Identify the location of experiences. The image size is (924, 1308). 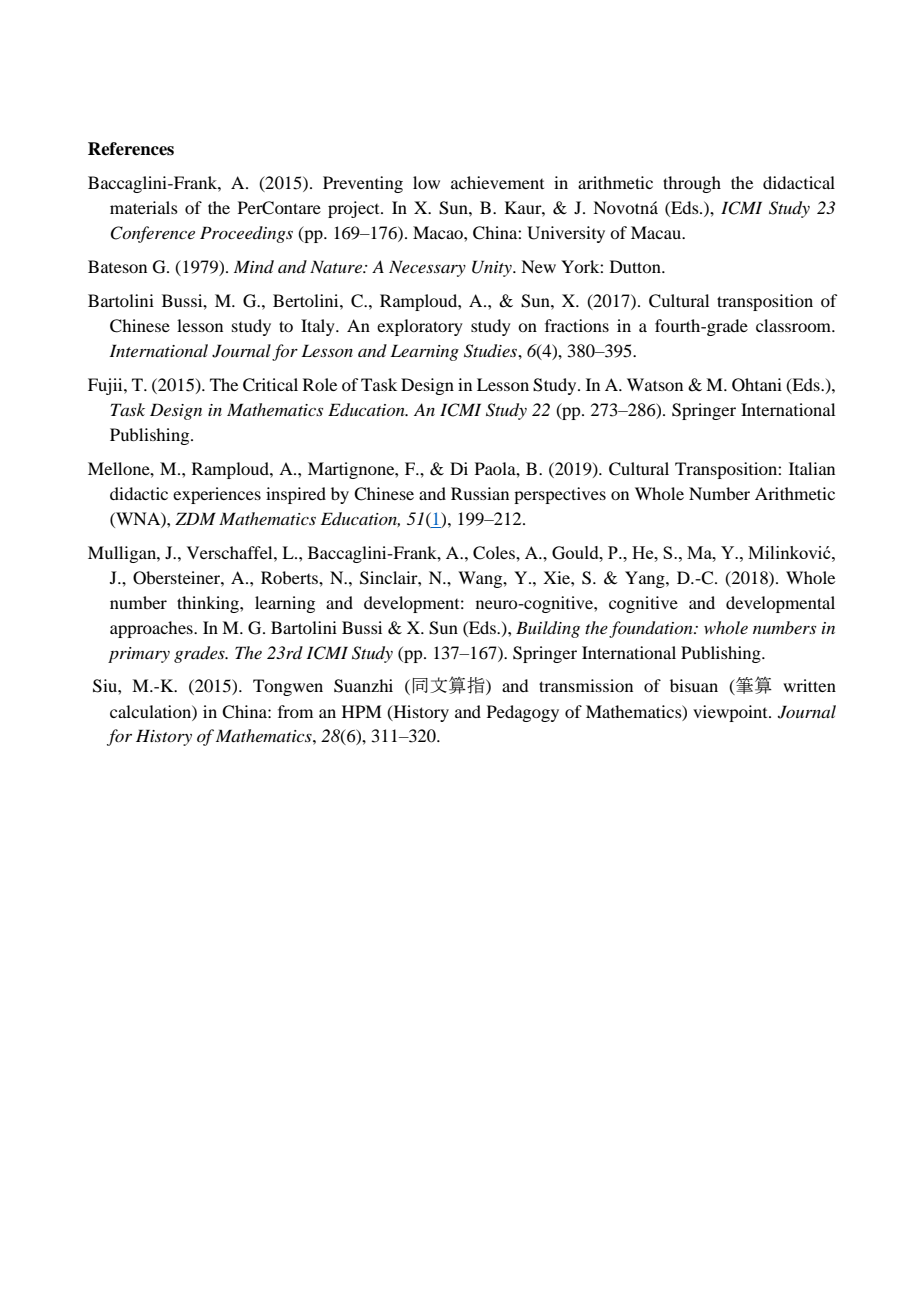
(217, 495).
